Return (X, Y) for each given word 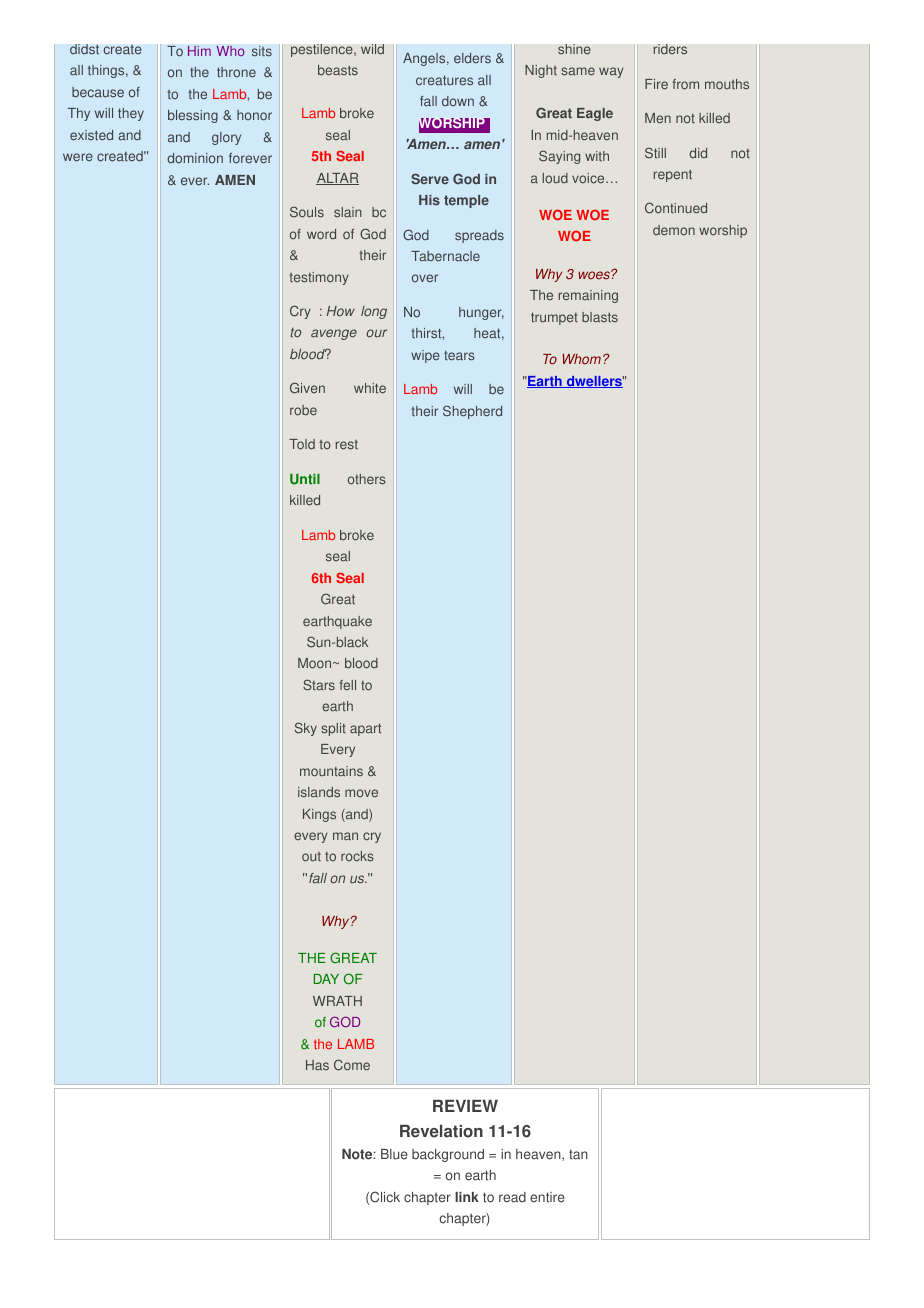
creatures (444, 80)
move (361, 793)
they (131, 114)
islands (319, 792)
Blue (394, 1154)
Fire (656, 84)
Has (317, 1065)
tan (578, 1154)
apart (365, 729)
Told (302, 444)
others (367, 479)
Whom (582, 359)
